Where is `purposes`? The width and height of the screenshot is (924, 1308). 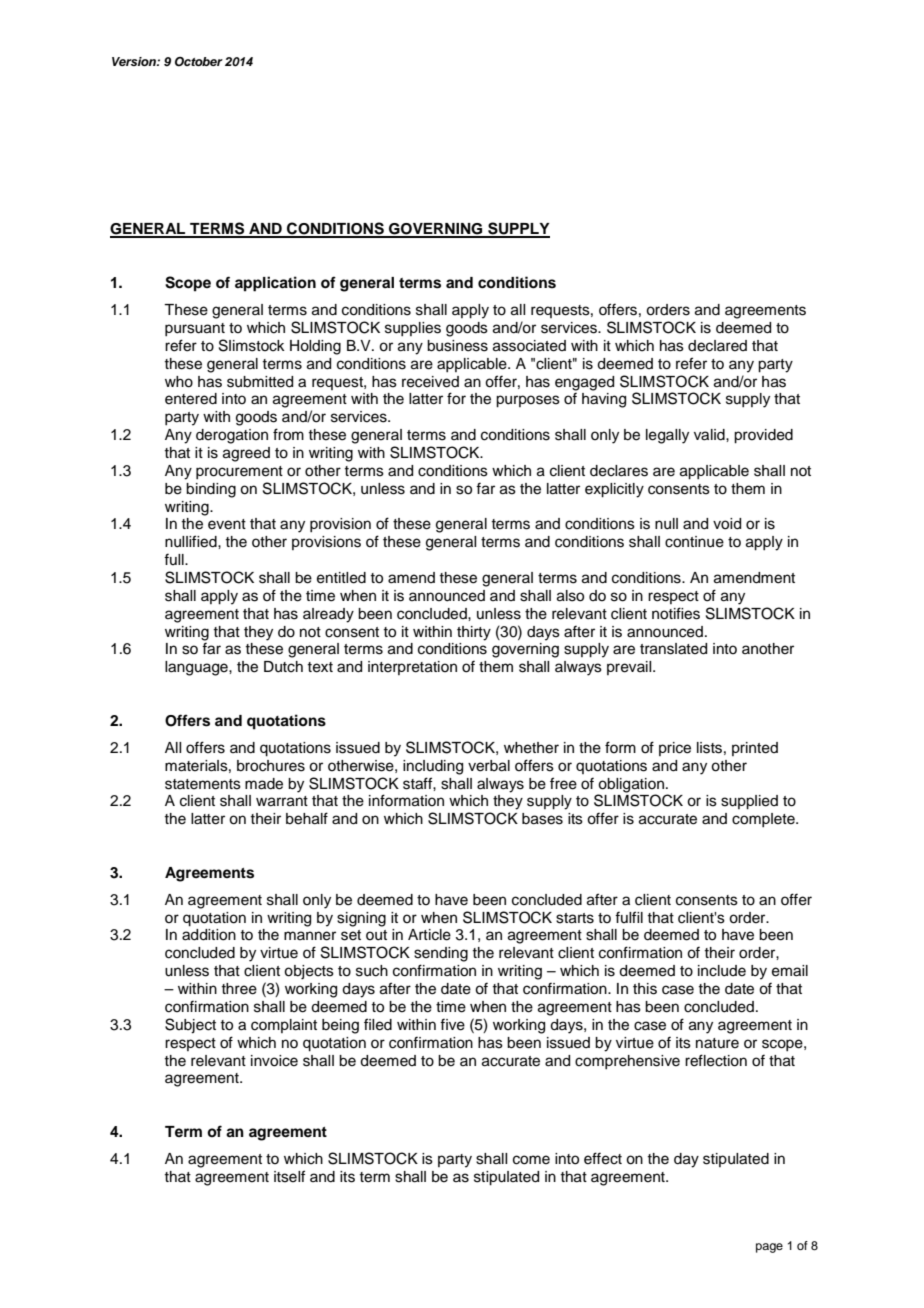 purposes is located at coordinates (528, 401).
